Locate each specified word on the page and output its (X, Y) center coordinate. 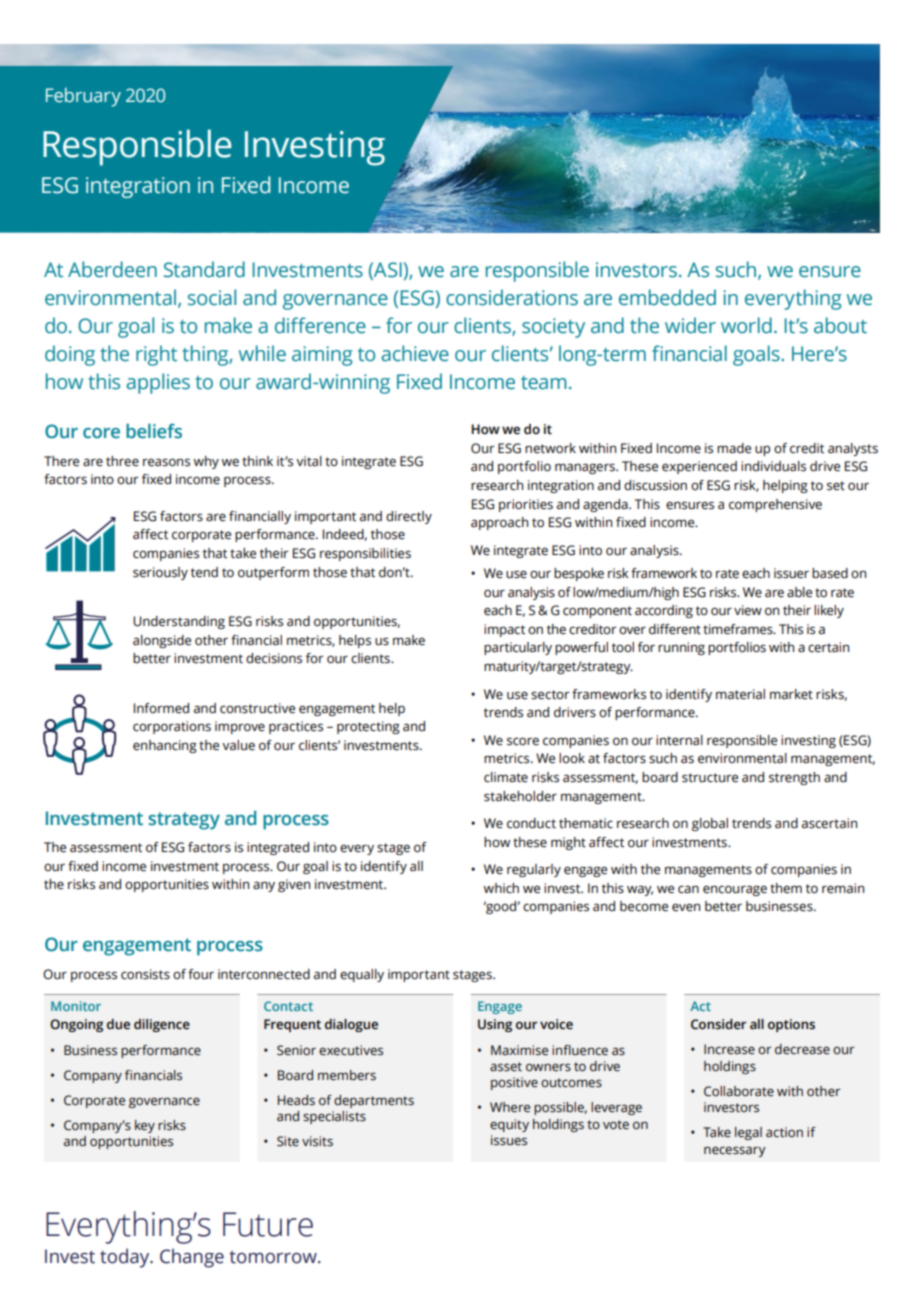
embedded (667, 297)
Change (192, 1258)
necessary (735, 1151)
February (83, 97)
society (553, 328)
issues (509, 1140)
